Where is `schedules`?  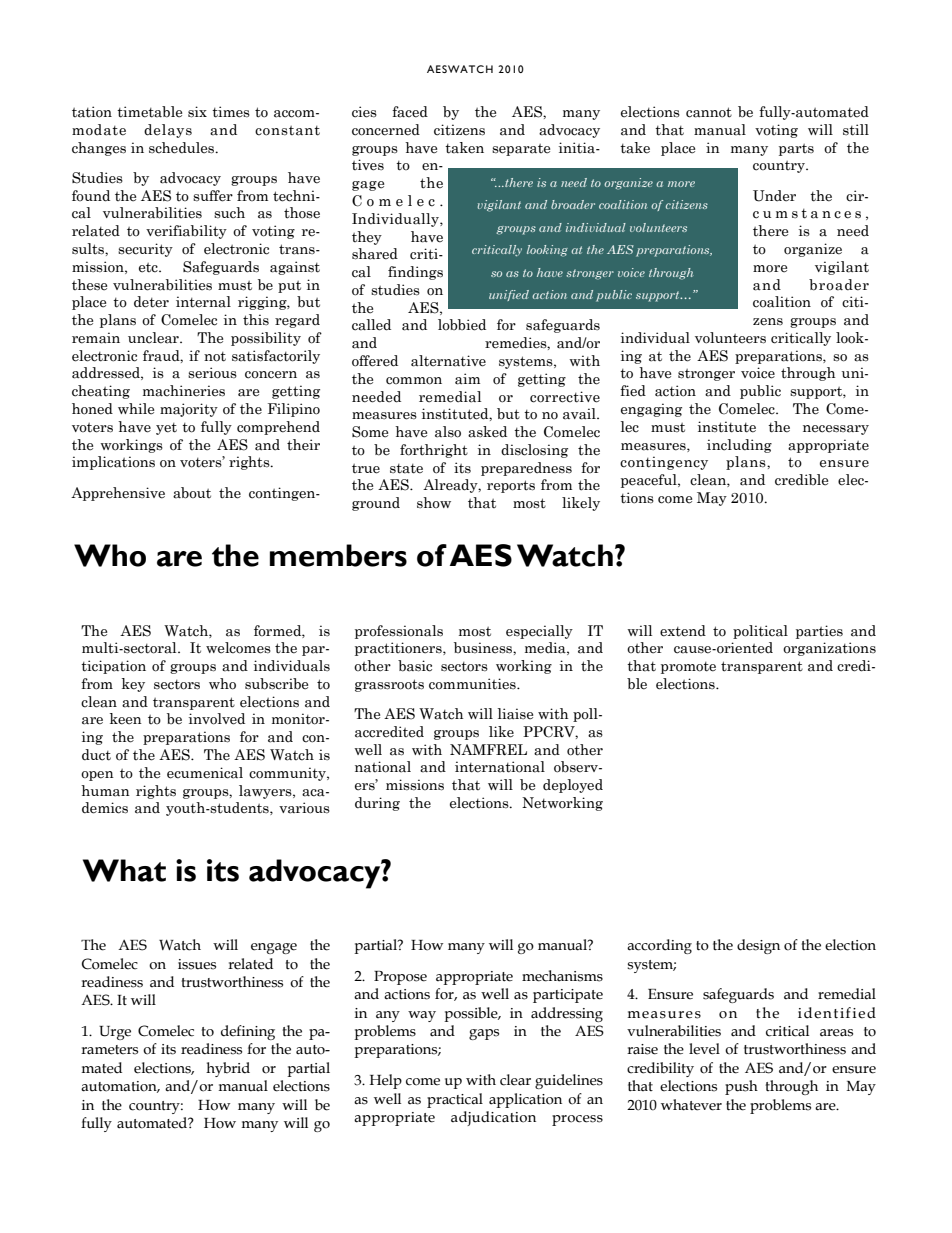 schedules is located at coordinates (183, 148).
